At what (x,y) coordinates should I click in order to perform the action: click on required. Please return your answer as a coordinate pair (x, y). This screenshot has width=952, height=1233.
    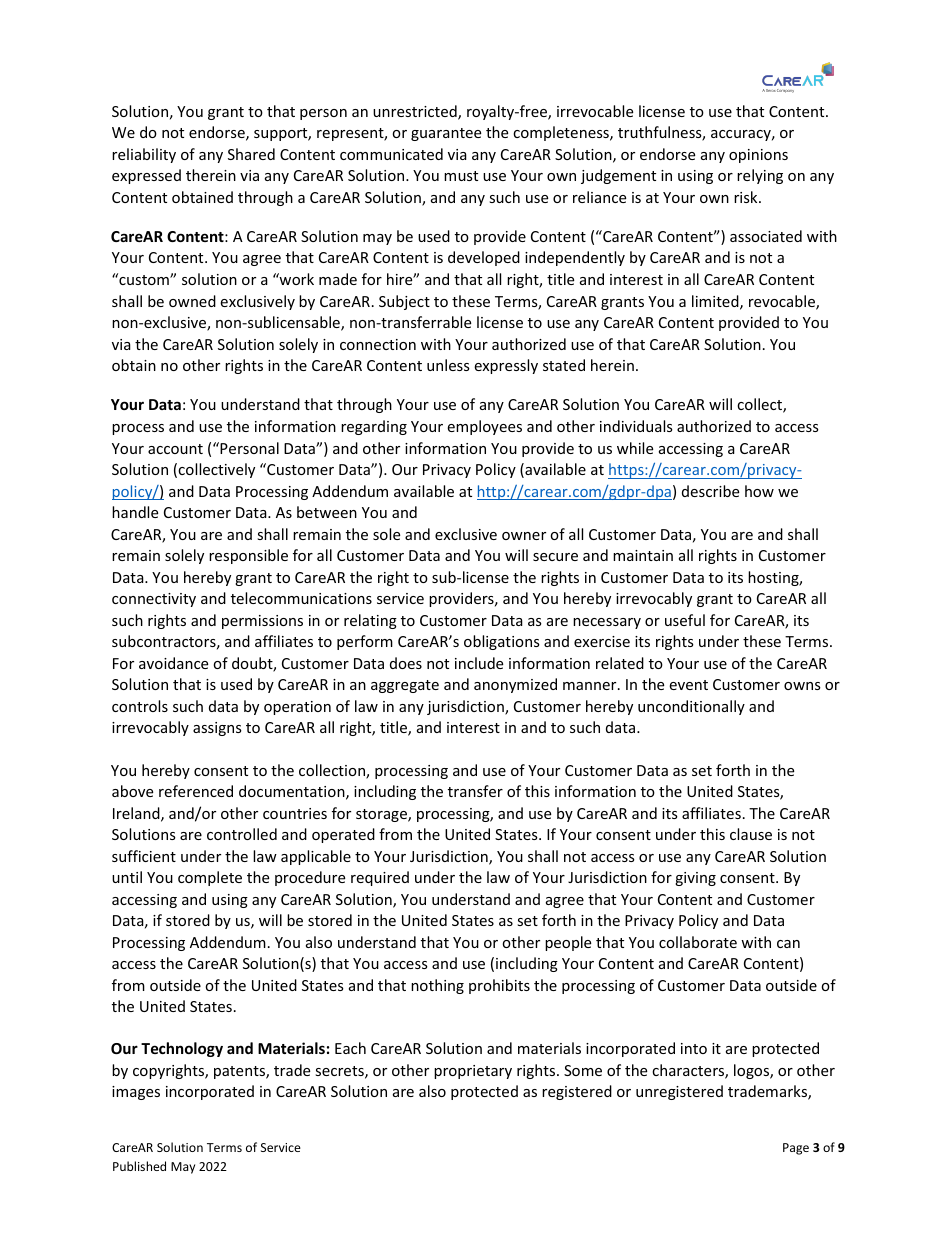
    Looking at the image, I should click on (380, 878).
